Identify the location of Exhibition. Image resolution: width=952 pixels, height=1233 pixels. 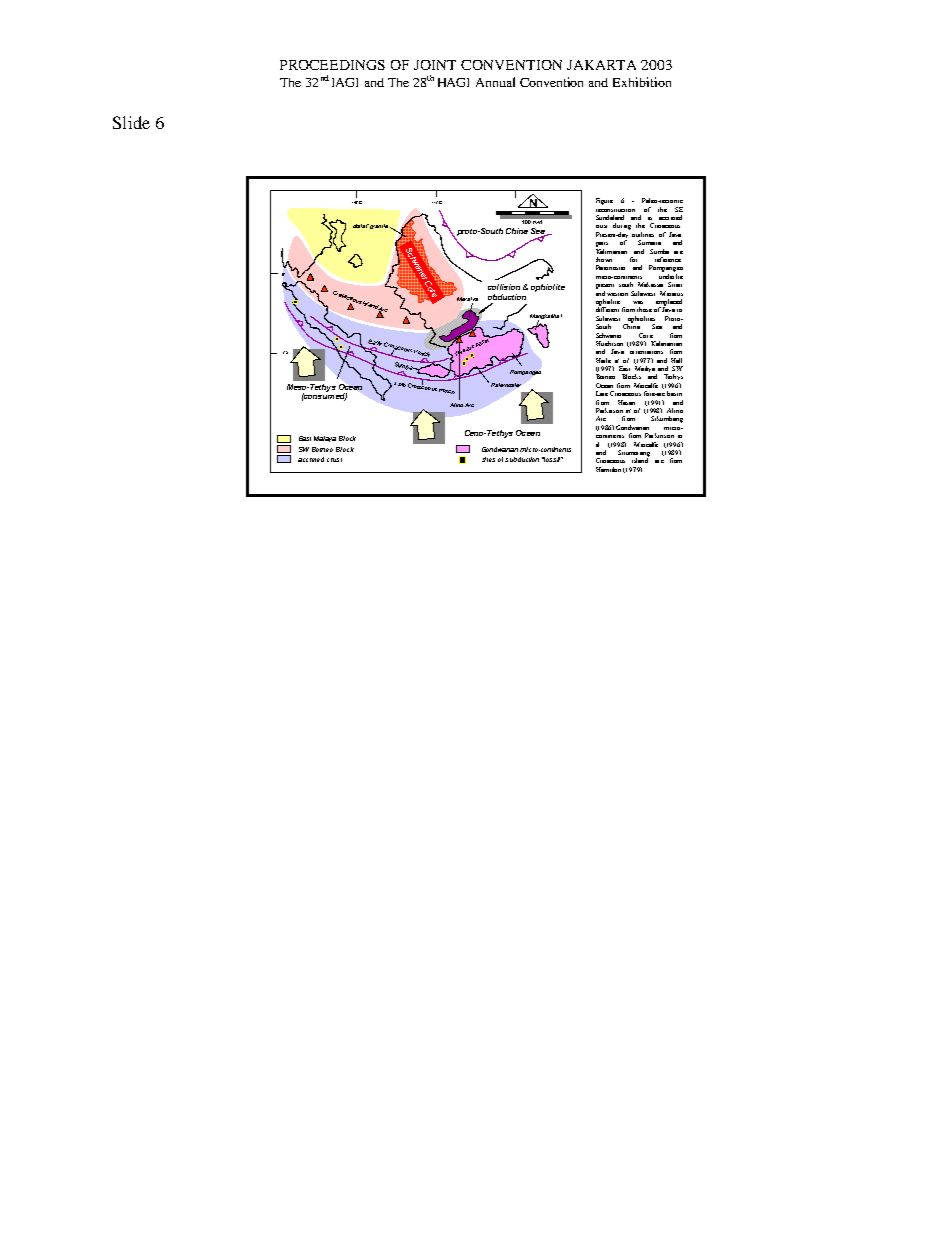
(642, 82).
